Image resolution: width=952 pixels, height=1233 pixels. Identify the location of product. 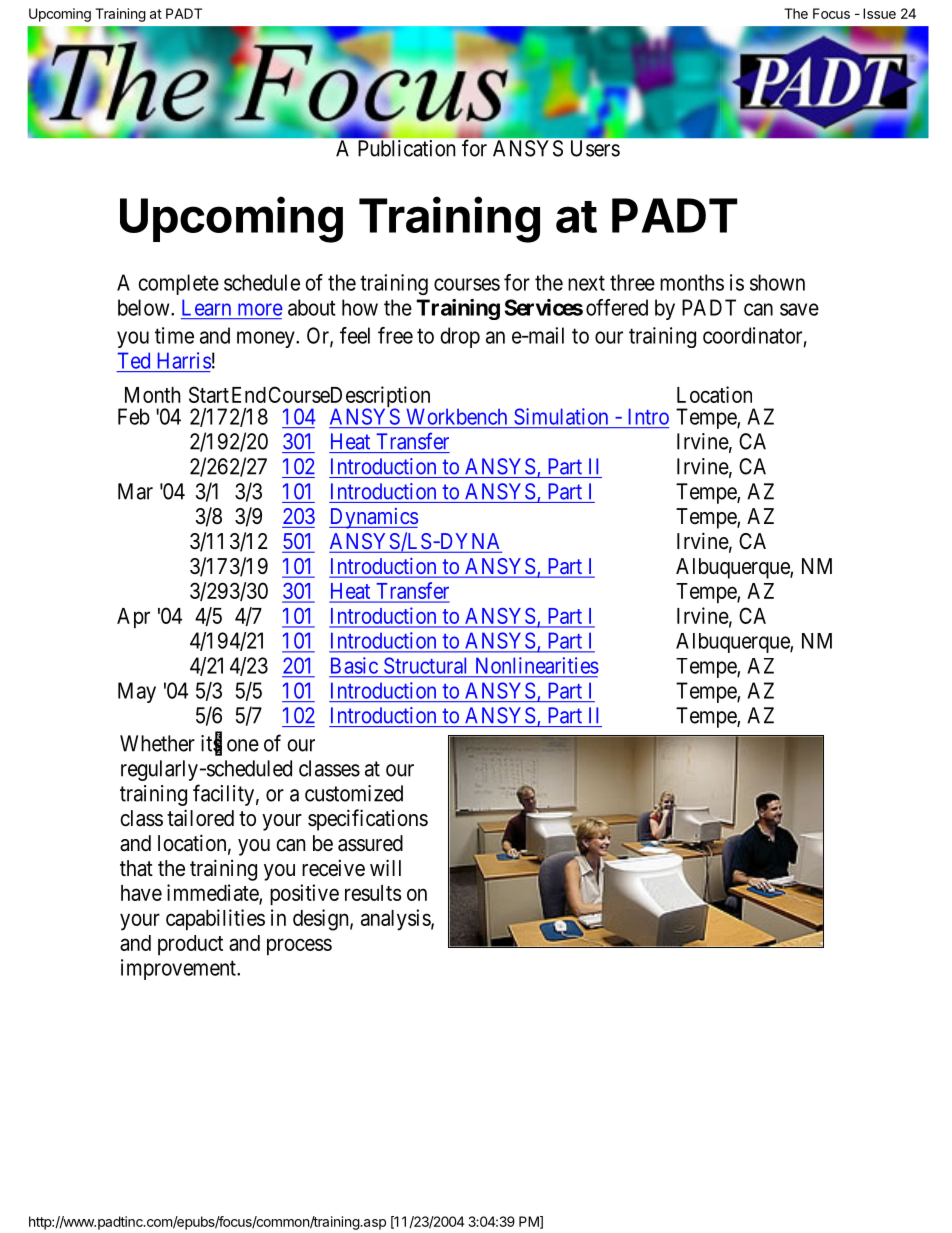
(190, 945).
